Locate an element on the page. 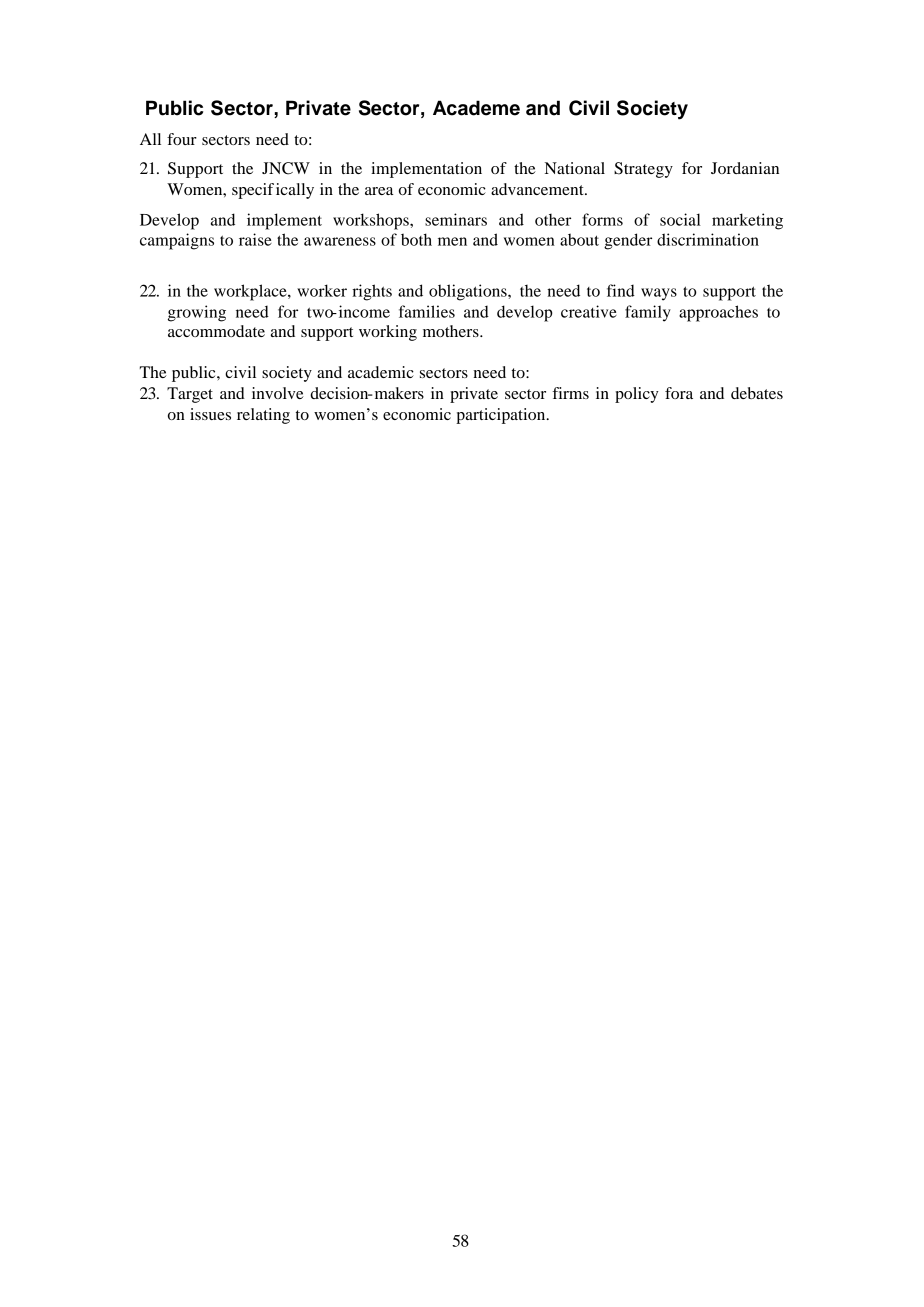 This document has width=924, height=1307. raise is located at coordinates (255, 239).
